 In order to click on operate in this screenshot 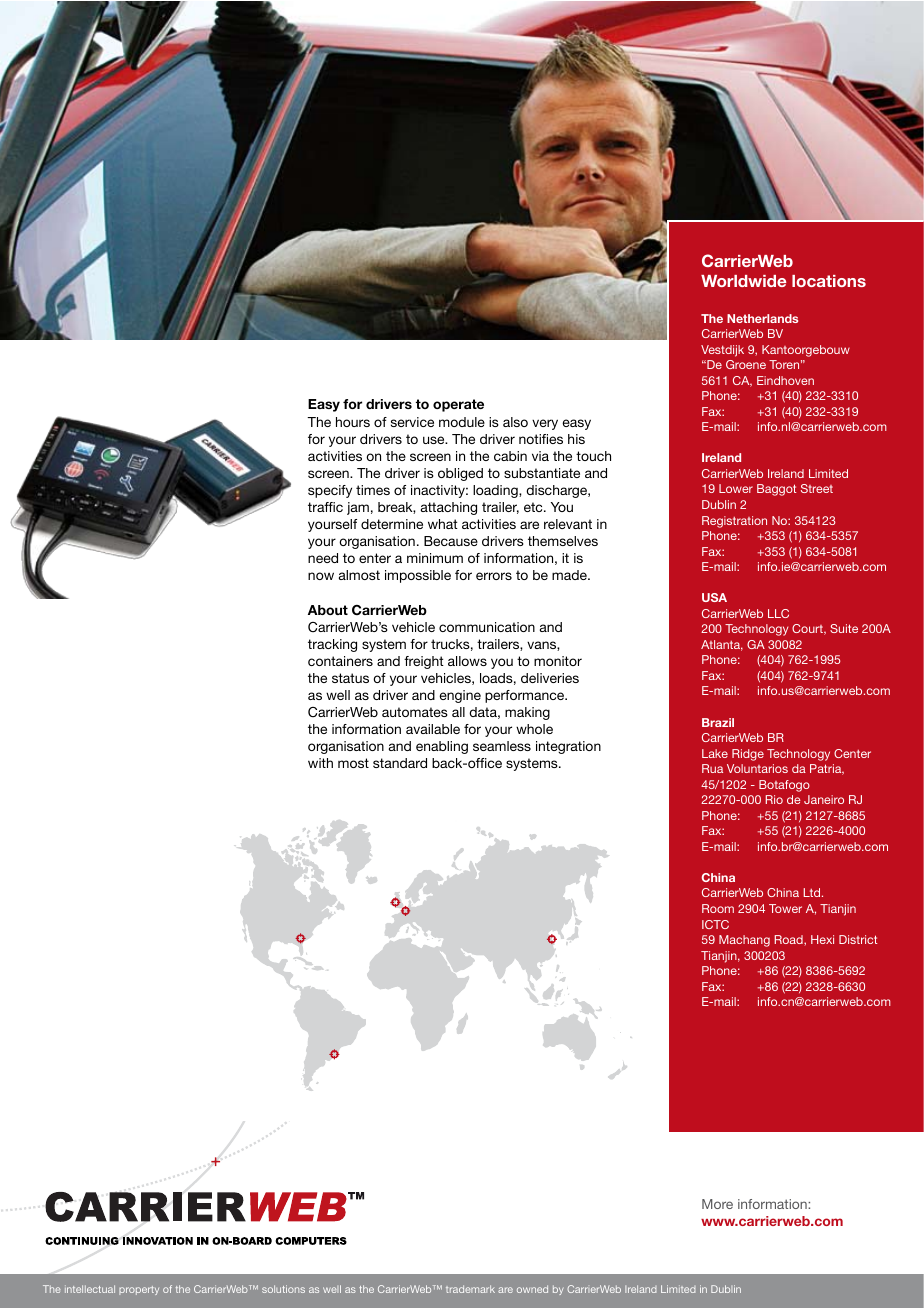, I will do `click(458, 405)`.
